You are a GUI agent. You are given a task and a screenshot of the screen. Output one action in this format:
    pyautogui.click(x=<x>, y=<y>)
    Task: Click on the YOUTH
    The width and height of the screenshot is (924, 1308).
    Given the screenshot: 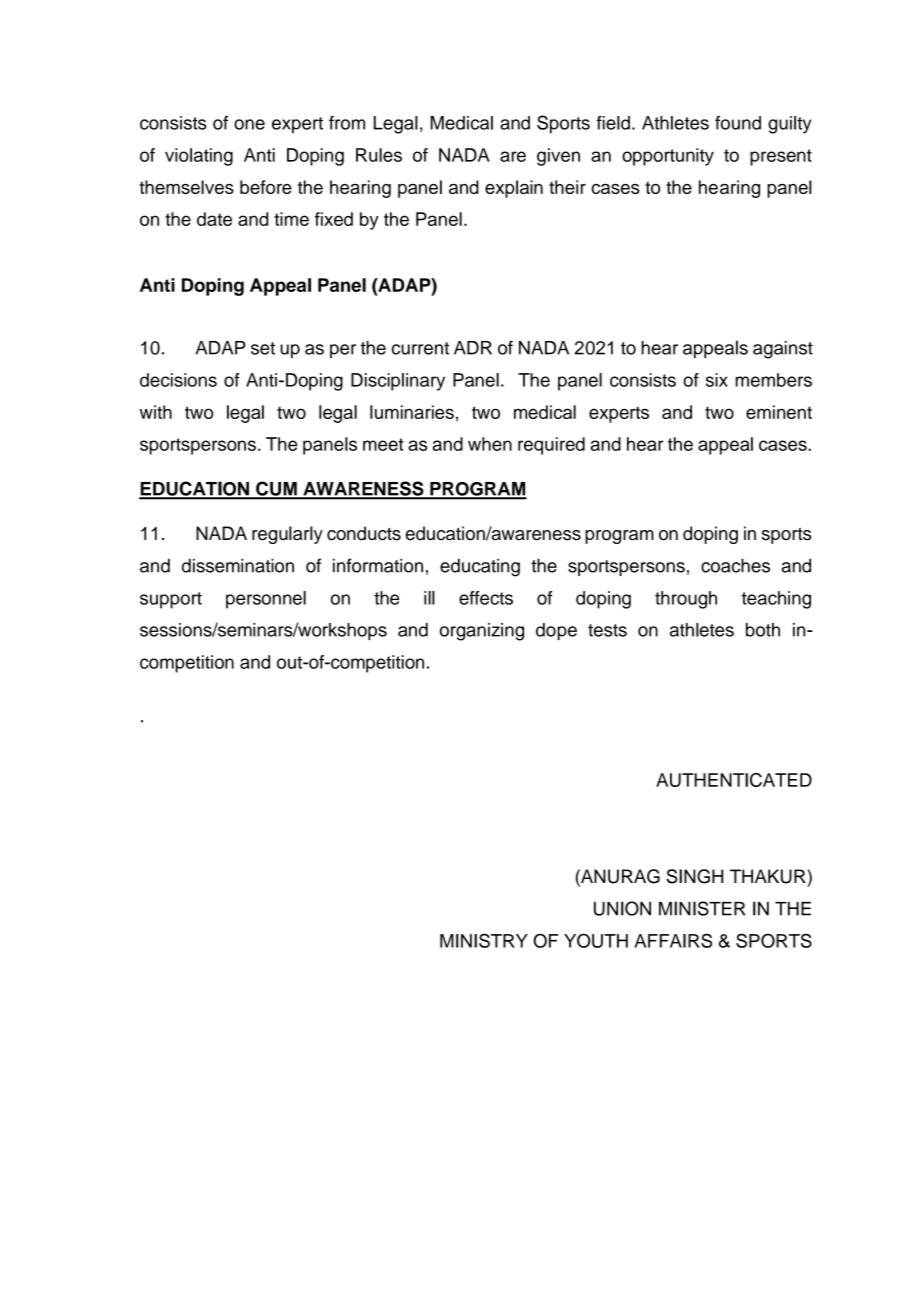 What is the action you would take?
    pyautogui.click(x=596, y=940)
